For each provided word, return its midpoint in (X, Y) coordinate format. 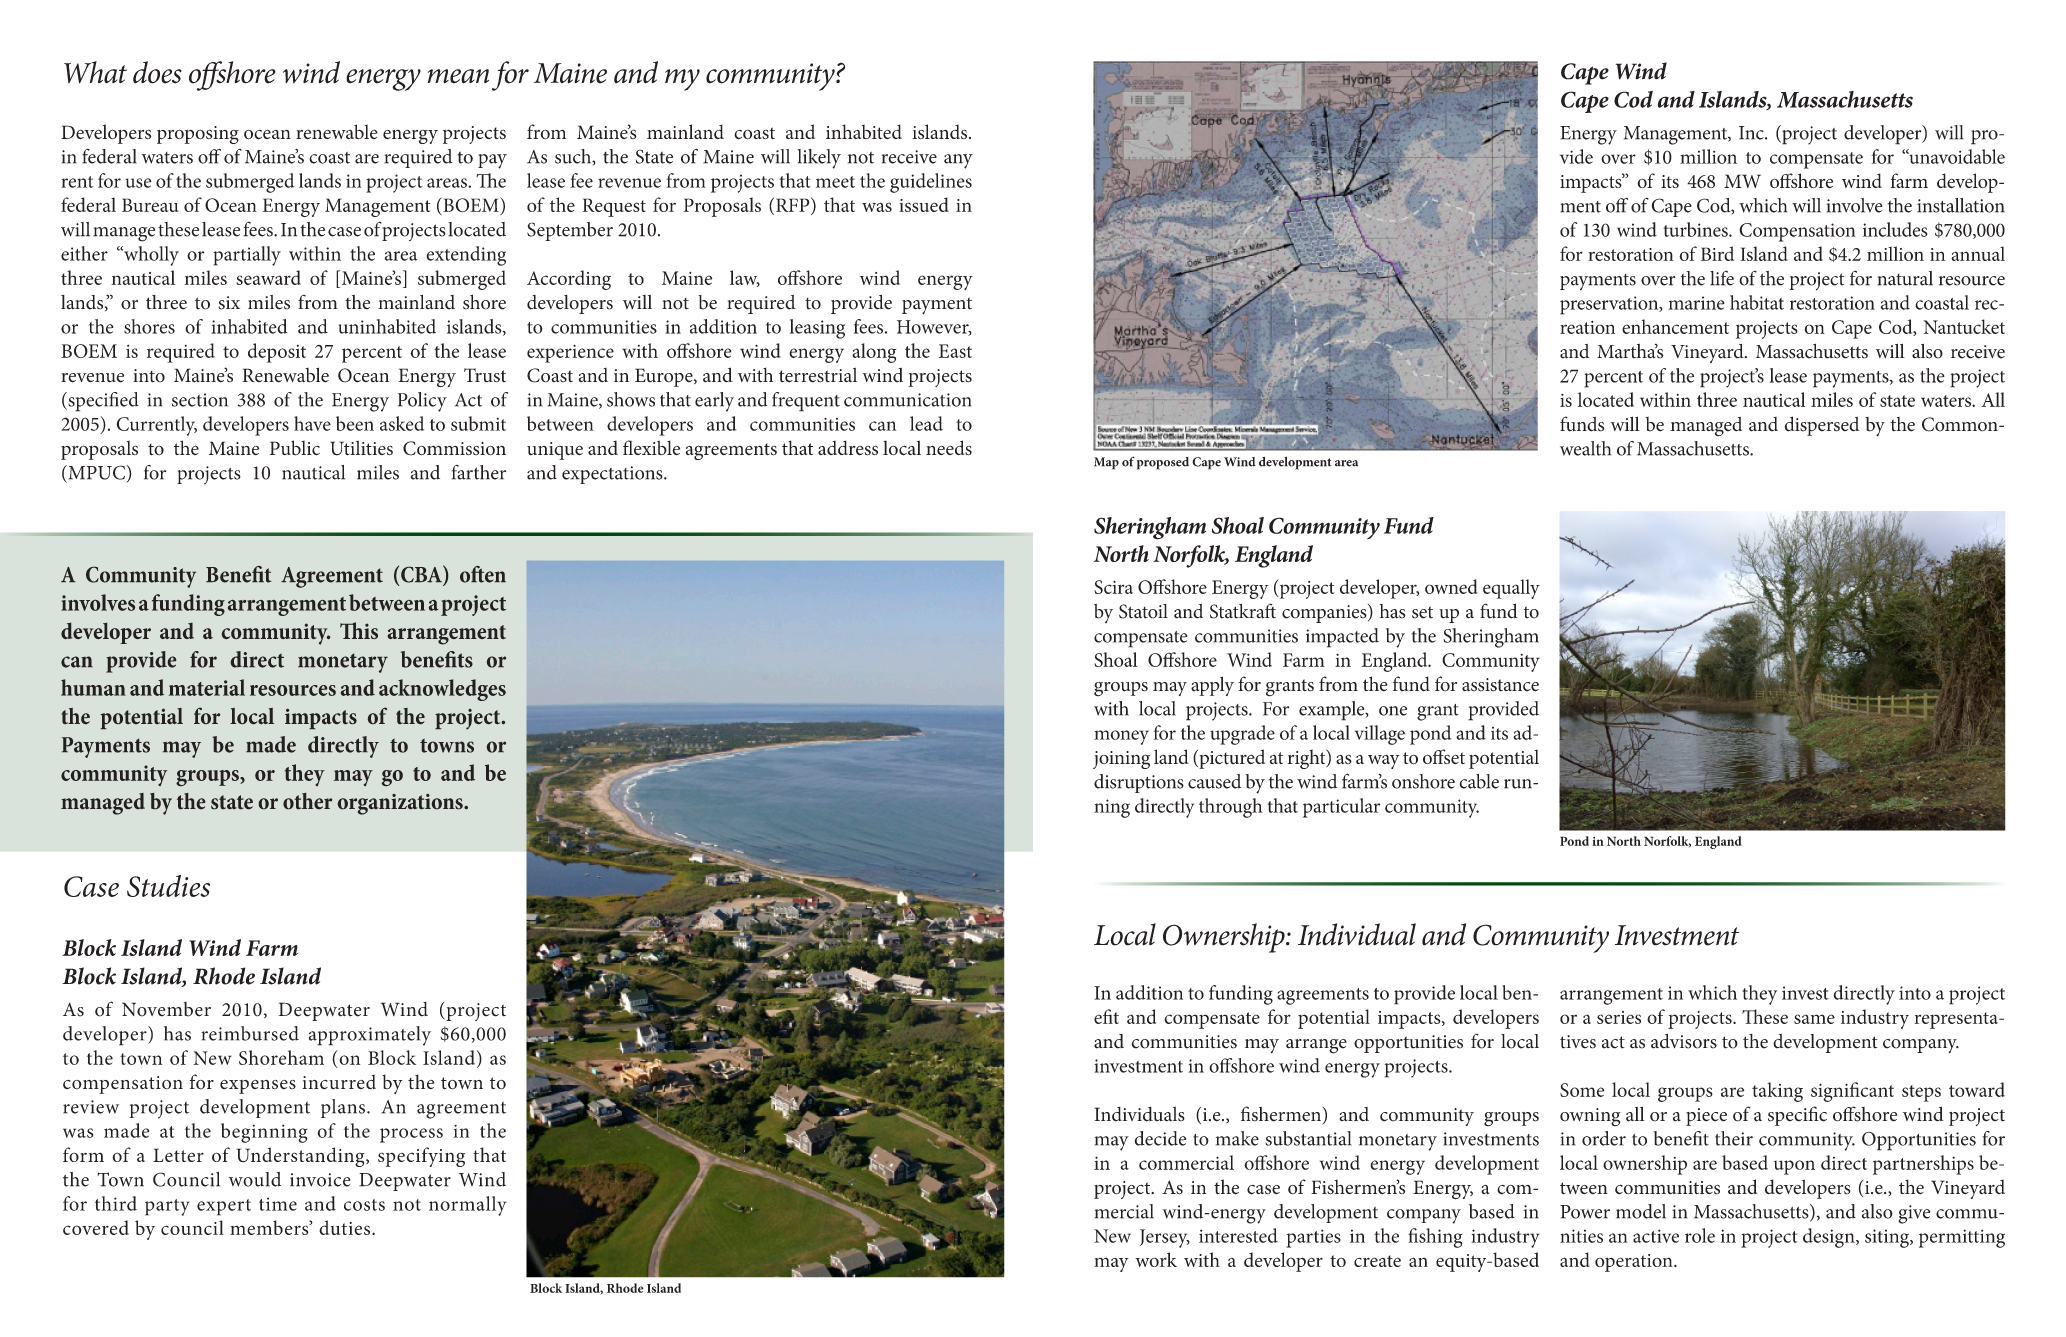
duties (346, 1227)
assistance (1500, 685)
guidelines (931, 183)
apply (1212, 686)
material (207, 687)
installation (1961, 205)
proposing (198, 135)
